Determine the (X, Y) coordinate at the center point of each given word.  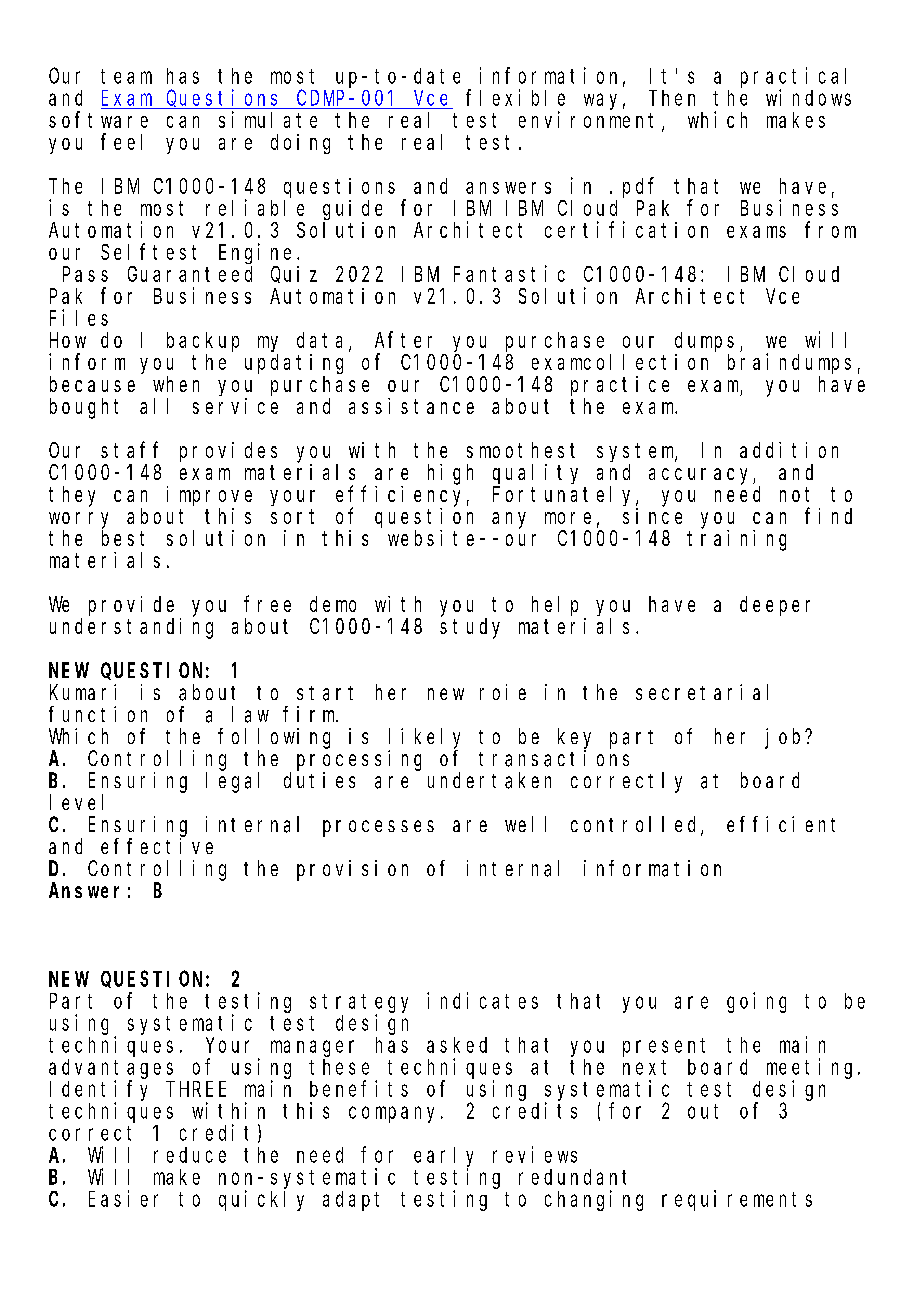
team (126, 76)
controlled (636, 825)
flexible (515, 97)
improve (209, 496)
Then (672, 98)
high (450, 474)
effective (157, 846)
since (652, 516)
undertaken (489, 780)
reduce (190, 1155)
